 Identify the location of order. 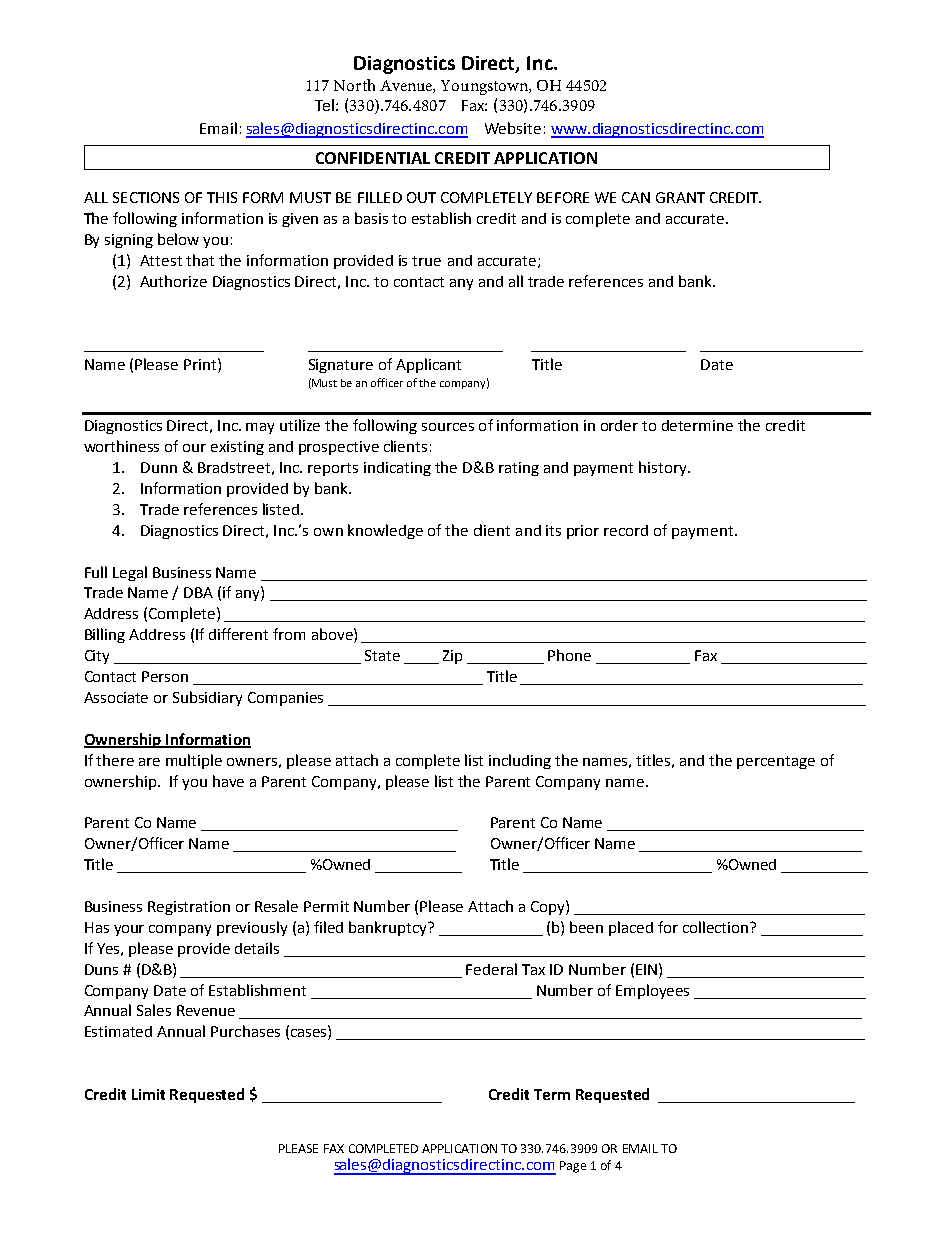
(619, 425).
